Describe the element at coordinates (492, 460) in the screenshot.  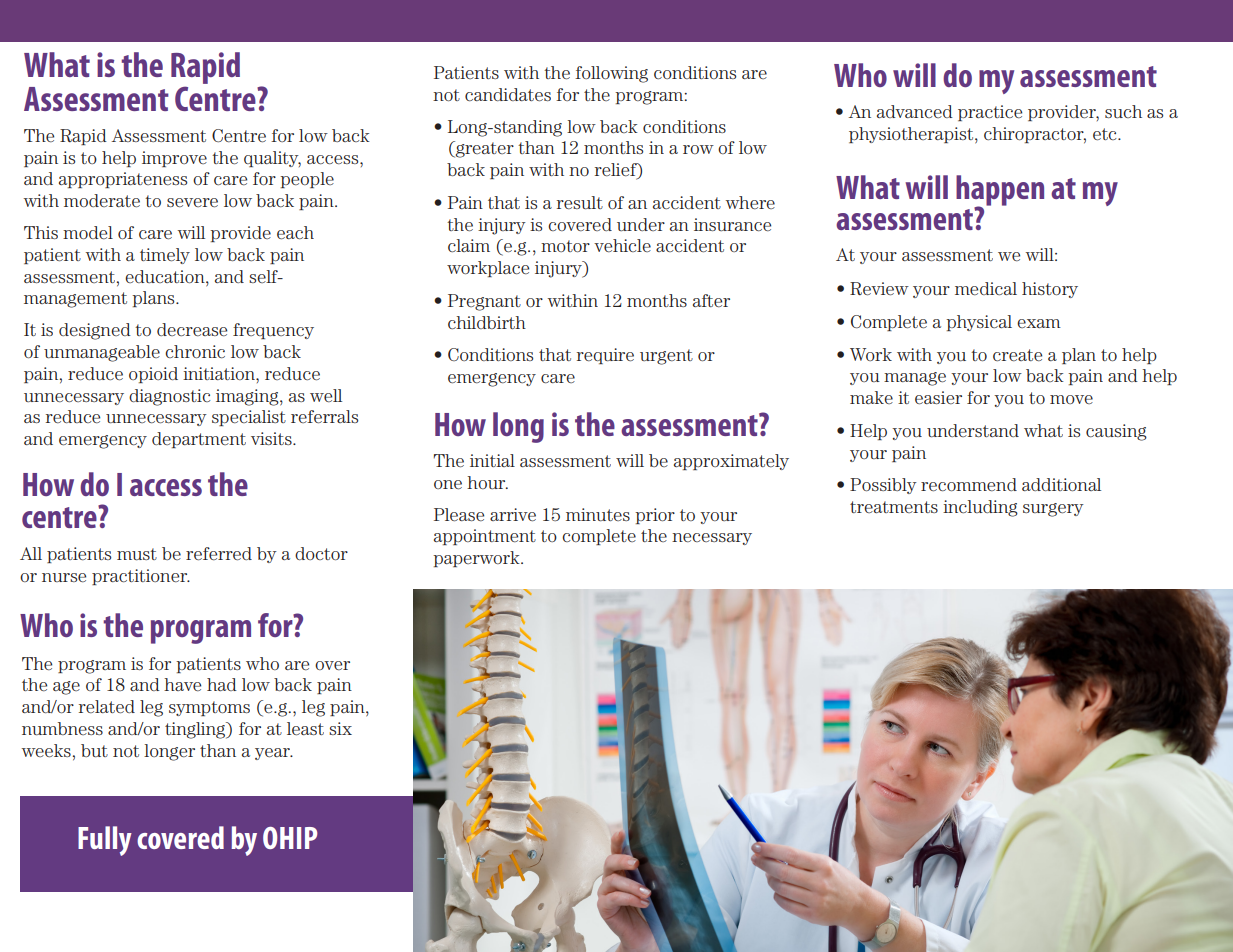
I see `initial` at that location.
